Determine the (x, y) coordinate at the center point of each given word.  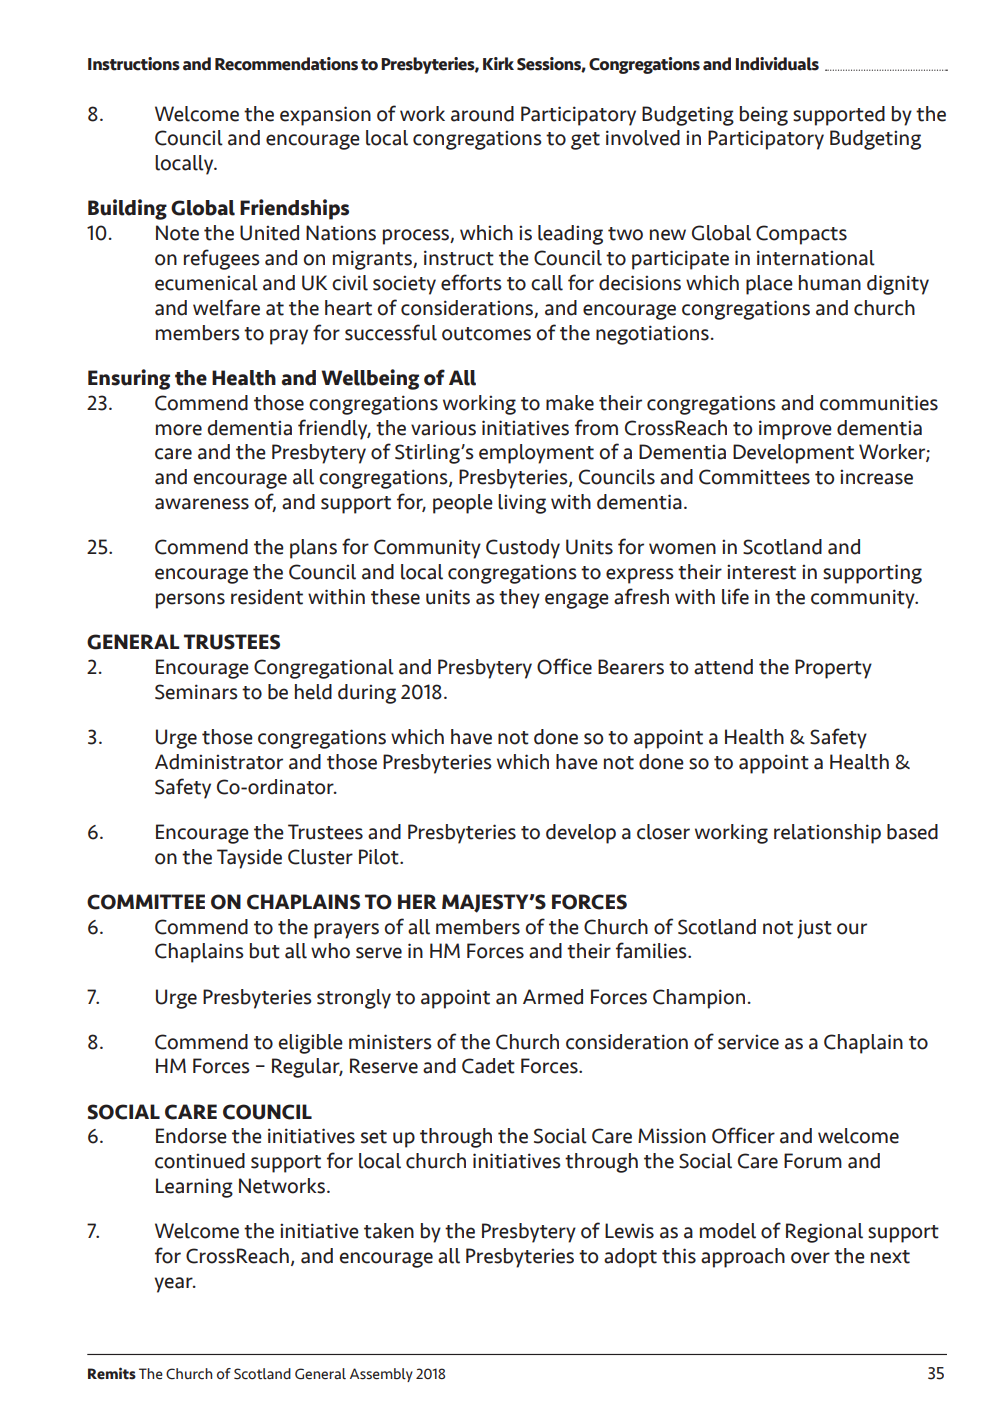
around (482, 114)
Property (833, 669)
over (810, 1258)
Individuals (777, 64)
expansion (325, 116)
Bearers (631, 667)
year (174, 1285)
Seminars (196, 692)
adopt (630, 1258)
